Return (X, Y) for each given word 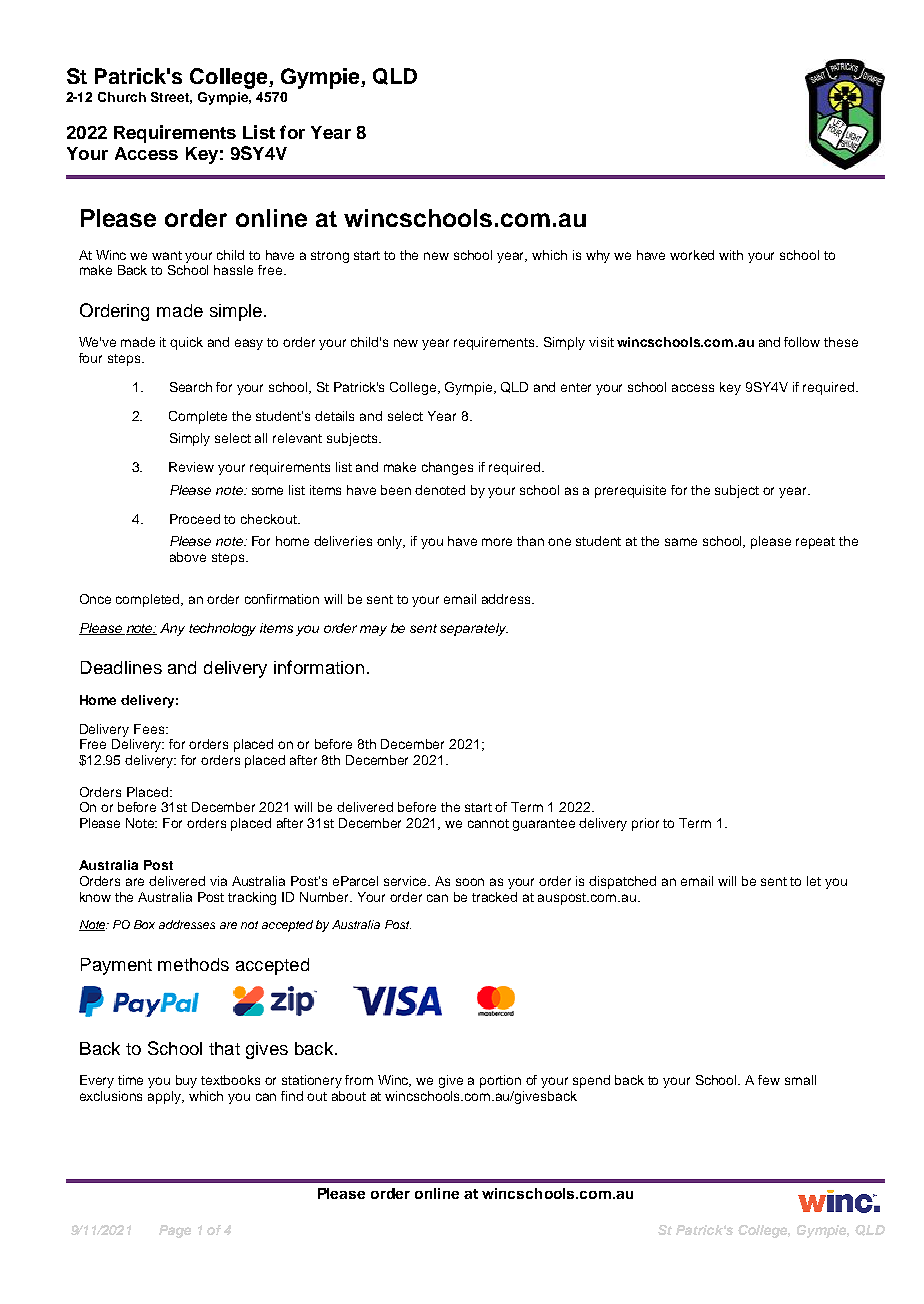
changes (447, 468)
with (731, 255)
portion (500, 1081)
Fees (150, 729)
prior (645, 824)
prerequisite (630, 491)
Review (191, 467)
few (769, 1080)
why (598, 256)
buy (186, 1081)
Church (122, 97)
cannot (488, 823)
